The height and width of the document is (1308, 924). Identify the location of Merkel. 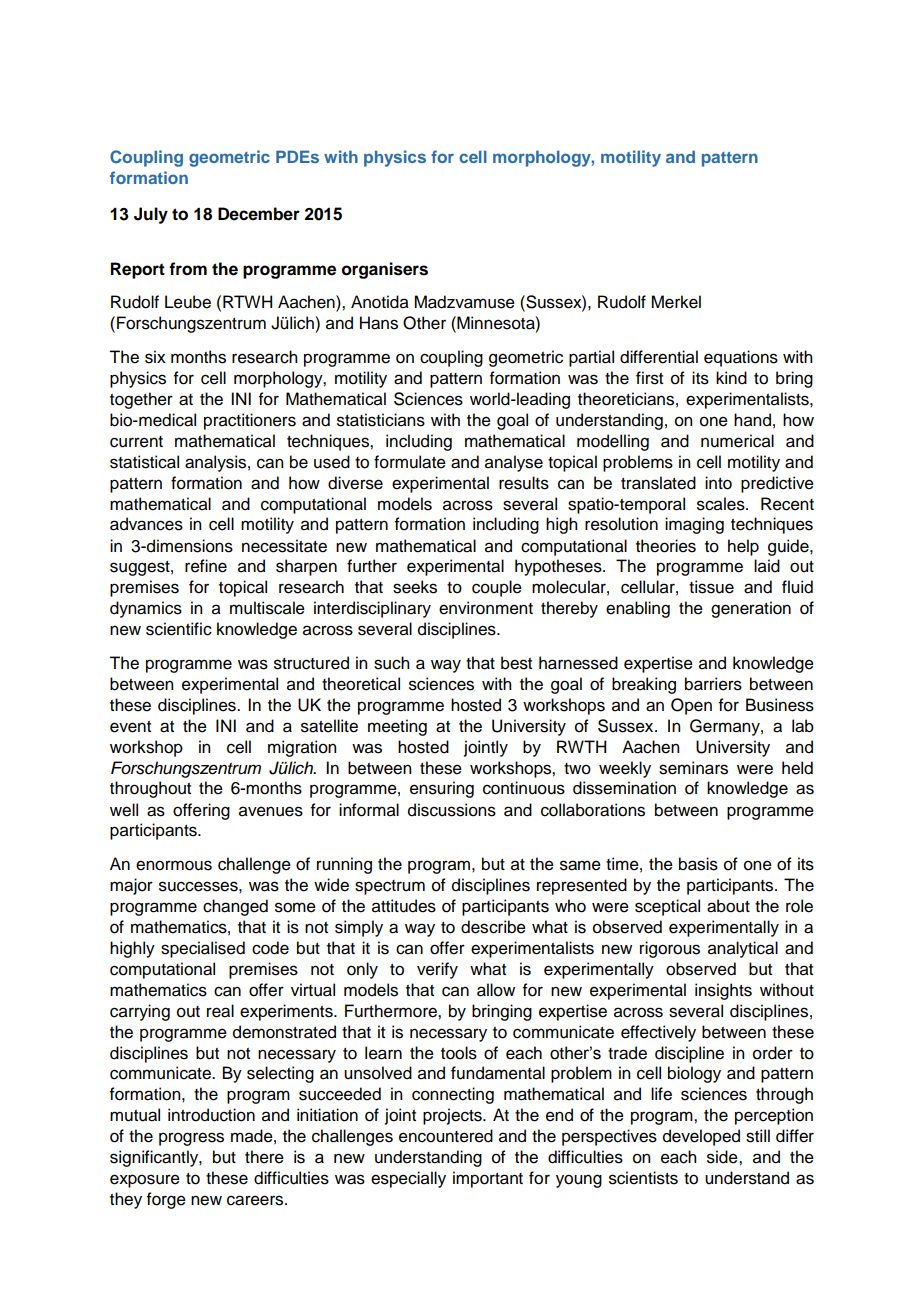
(676, 302).
